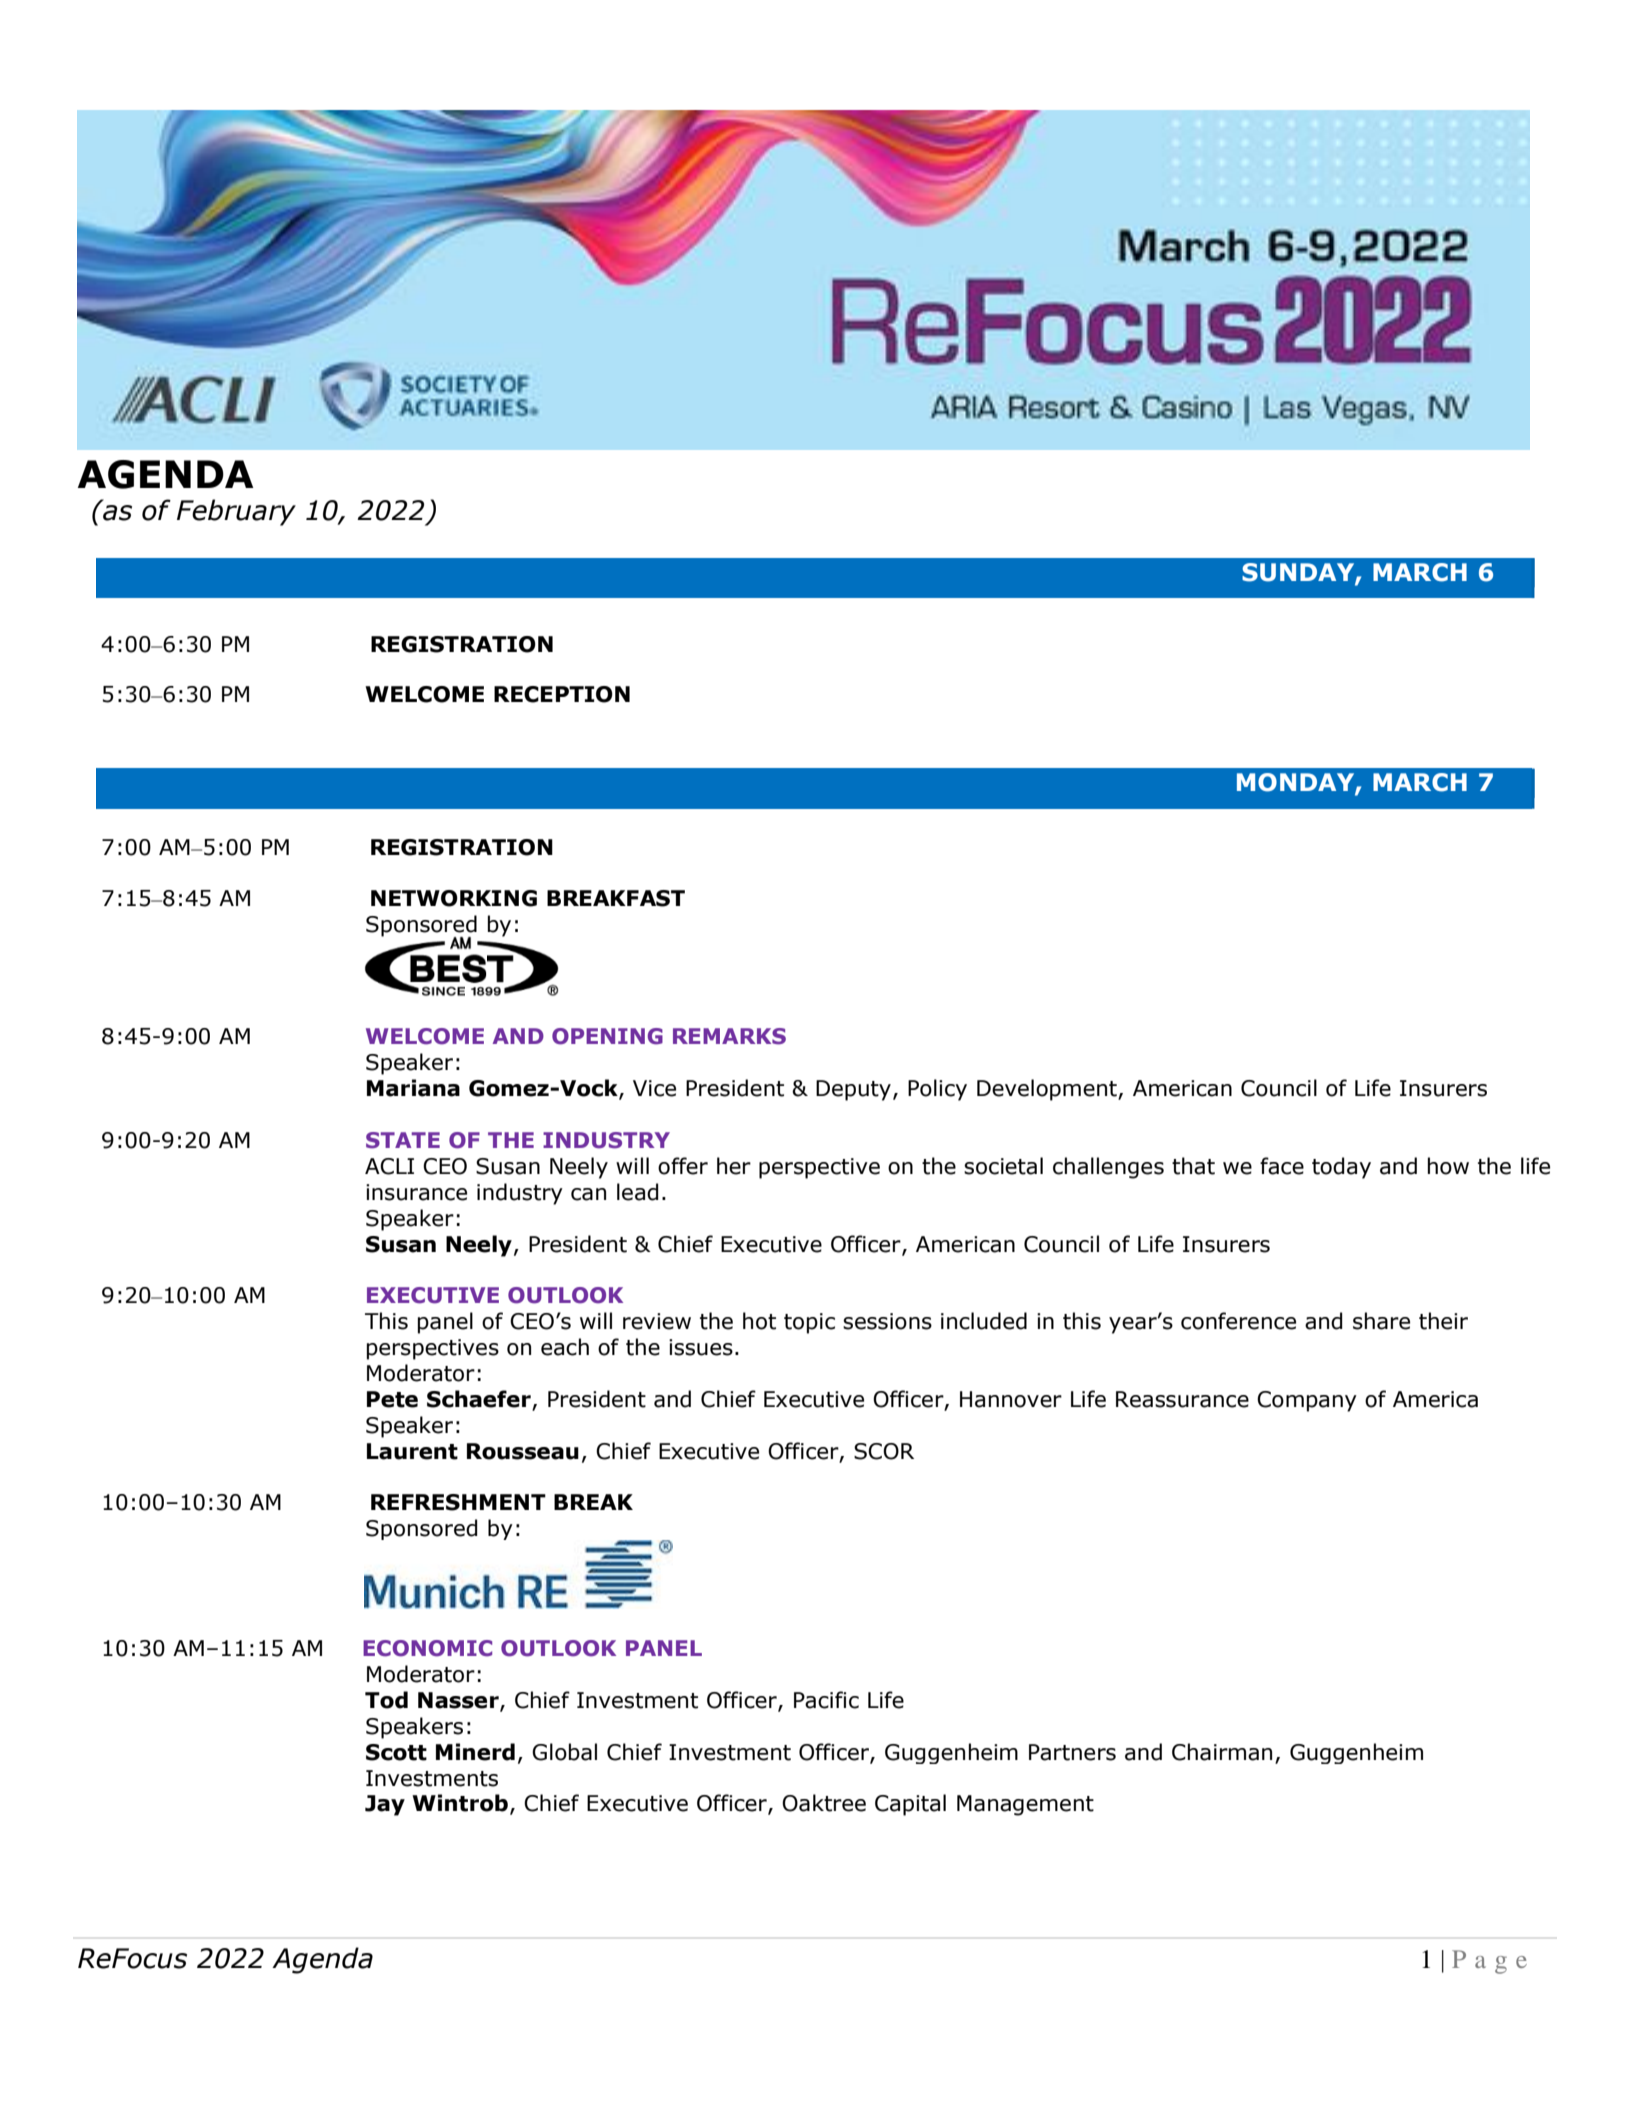 This page has width=1630, height=2109. I want to click on February, so click(236, 512).
